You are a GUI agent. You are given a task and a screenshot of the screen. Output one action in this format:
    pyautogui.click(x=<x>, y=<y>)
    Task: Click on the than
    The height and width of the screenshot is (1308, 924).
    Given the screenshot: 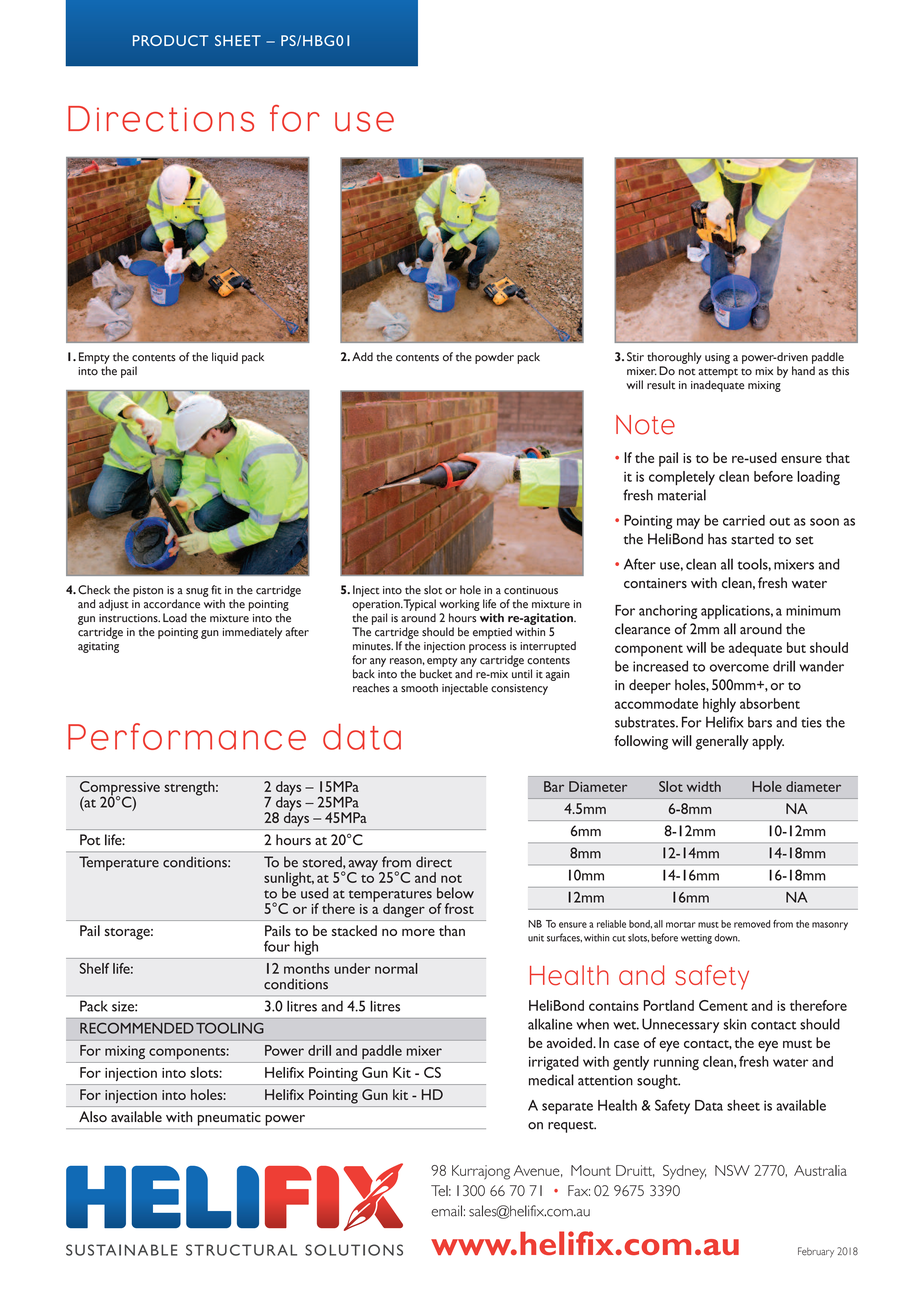 What is the action you would take?
    pyautogui.click(x=452, y=930)
